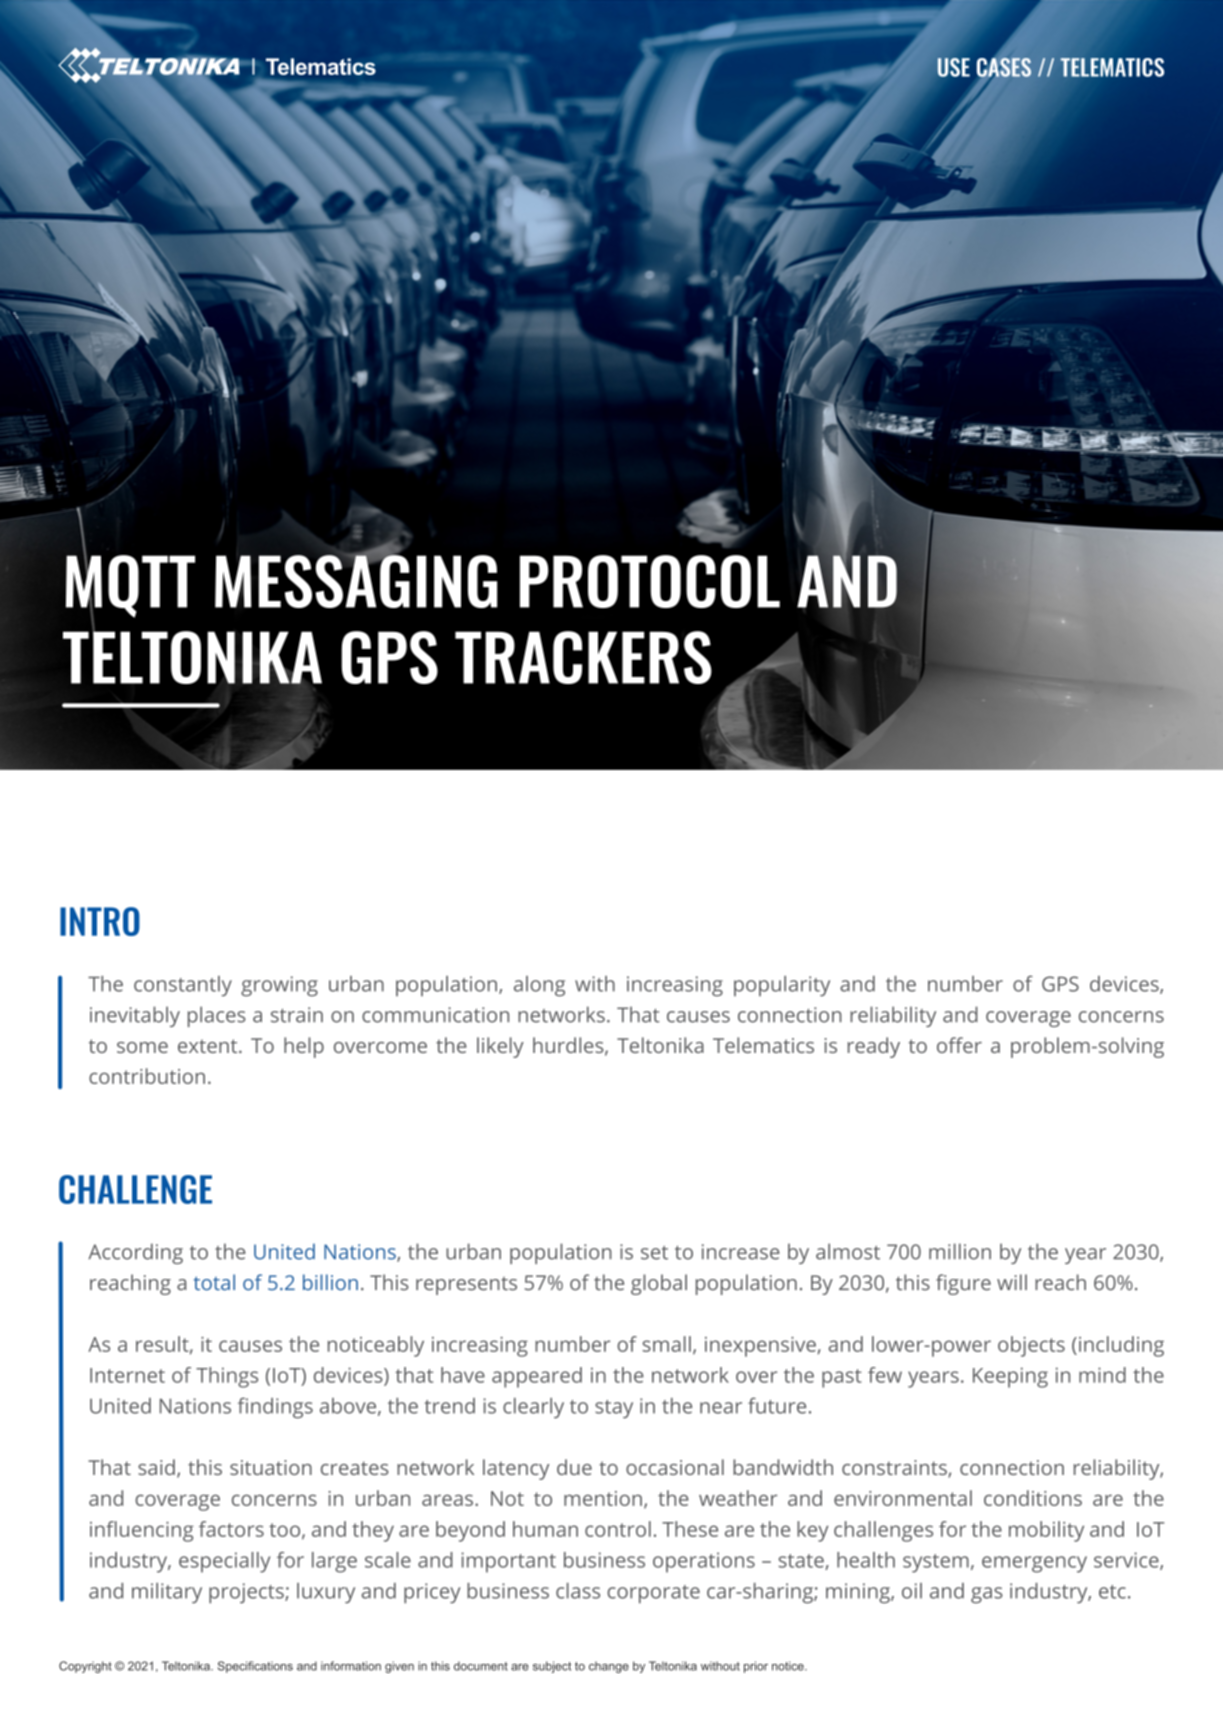  I want to click on stay, so click(614, 1409).
